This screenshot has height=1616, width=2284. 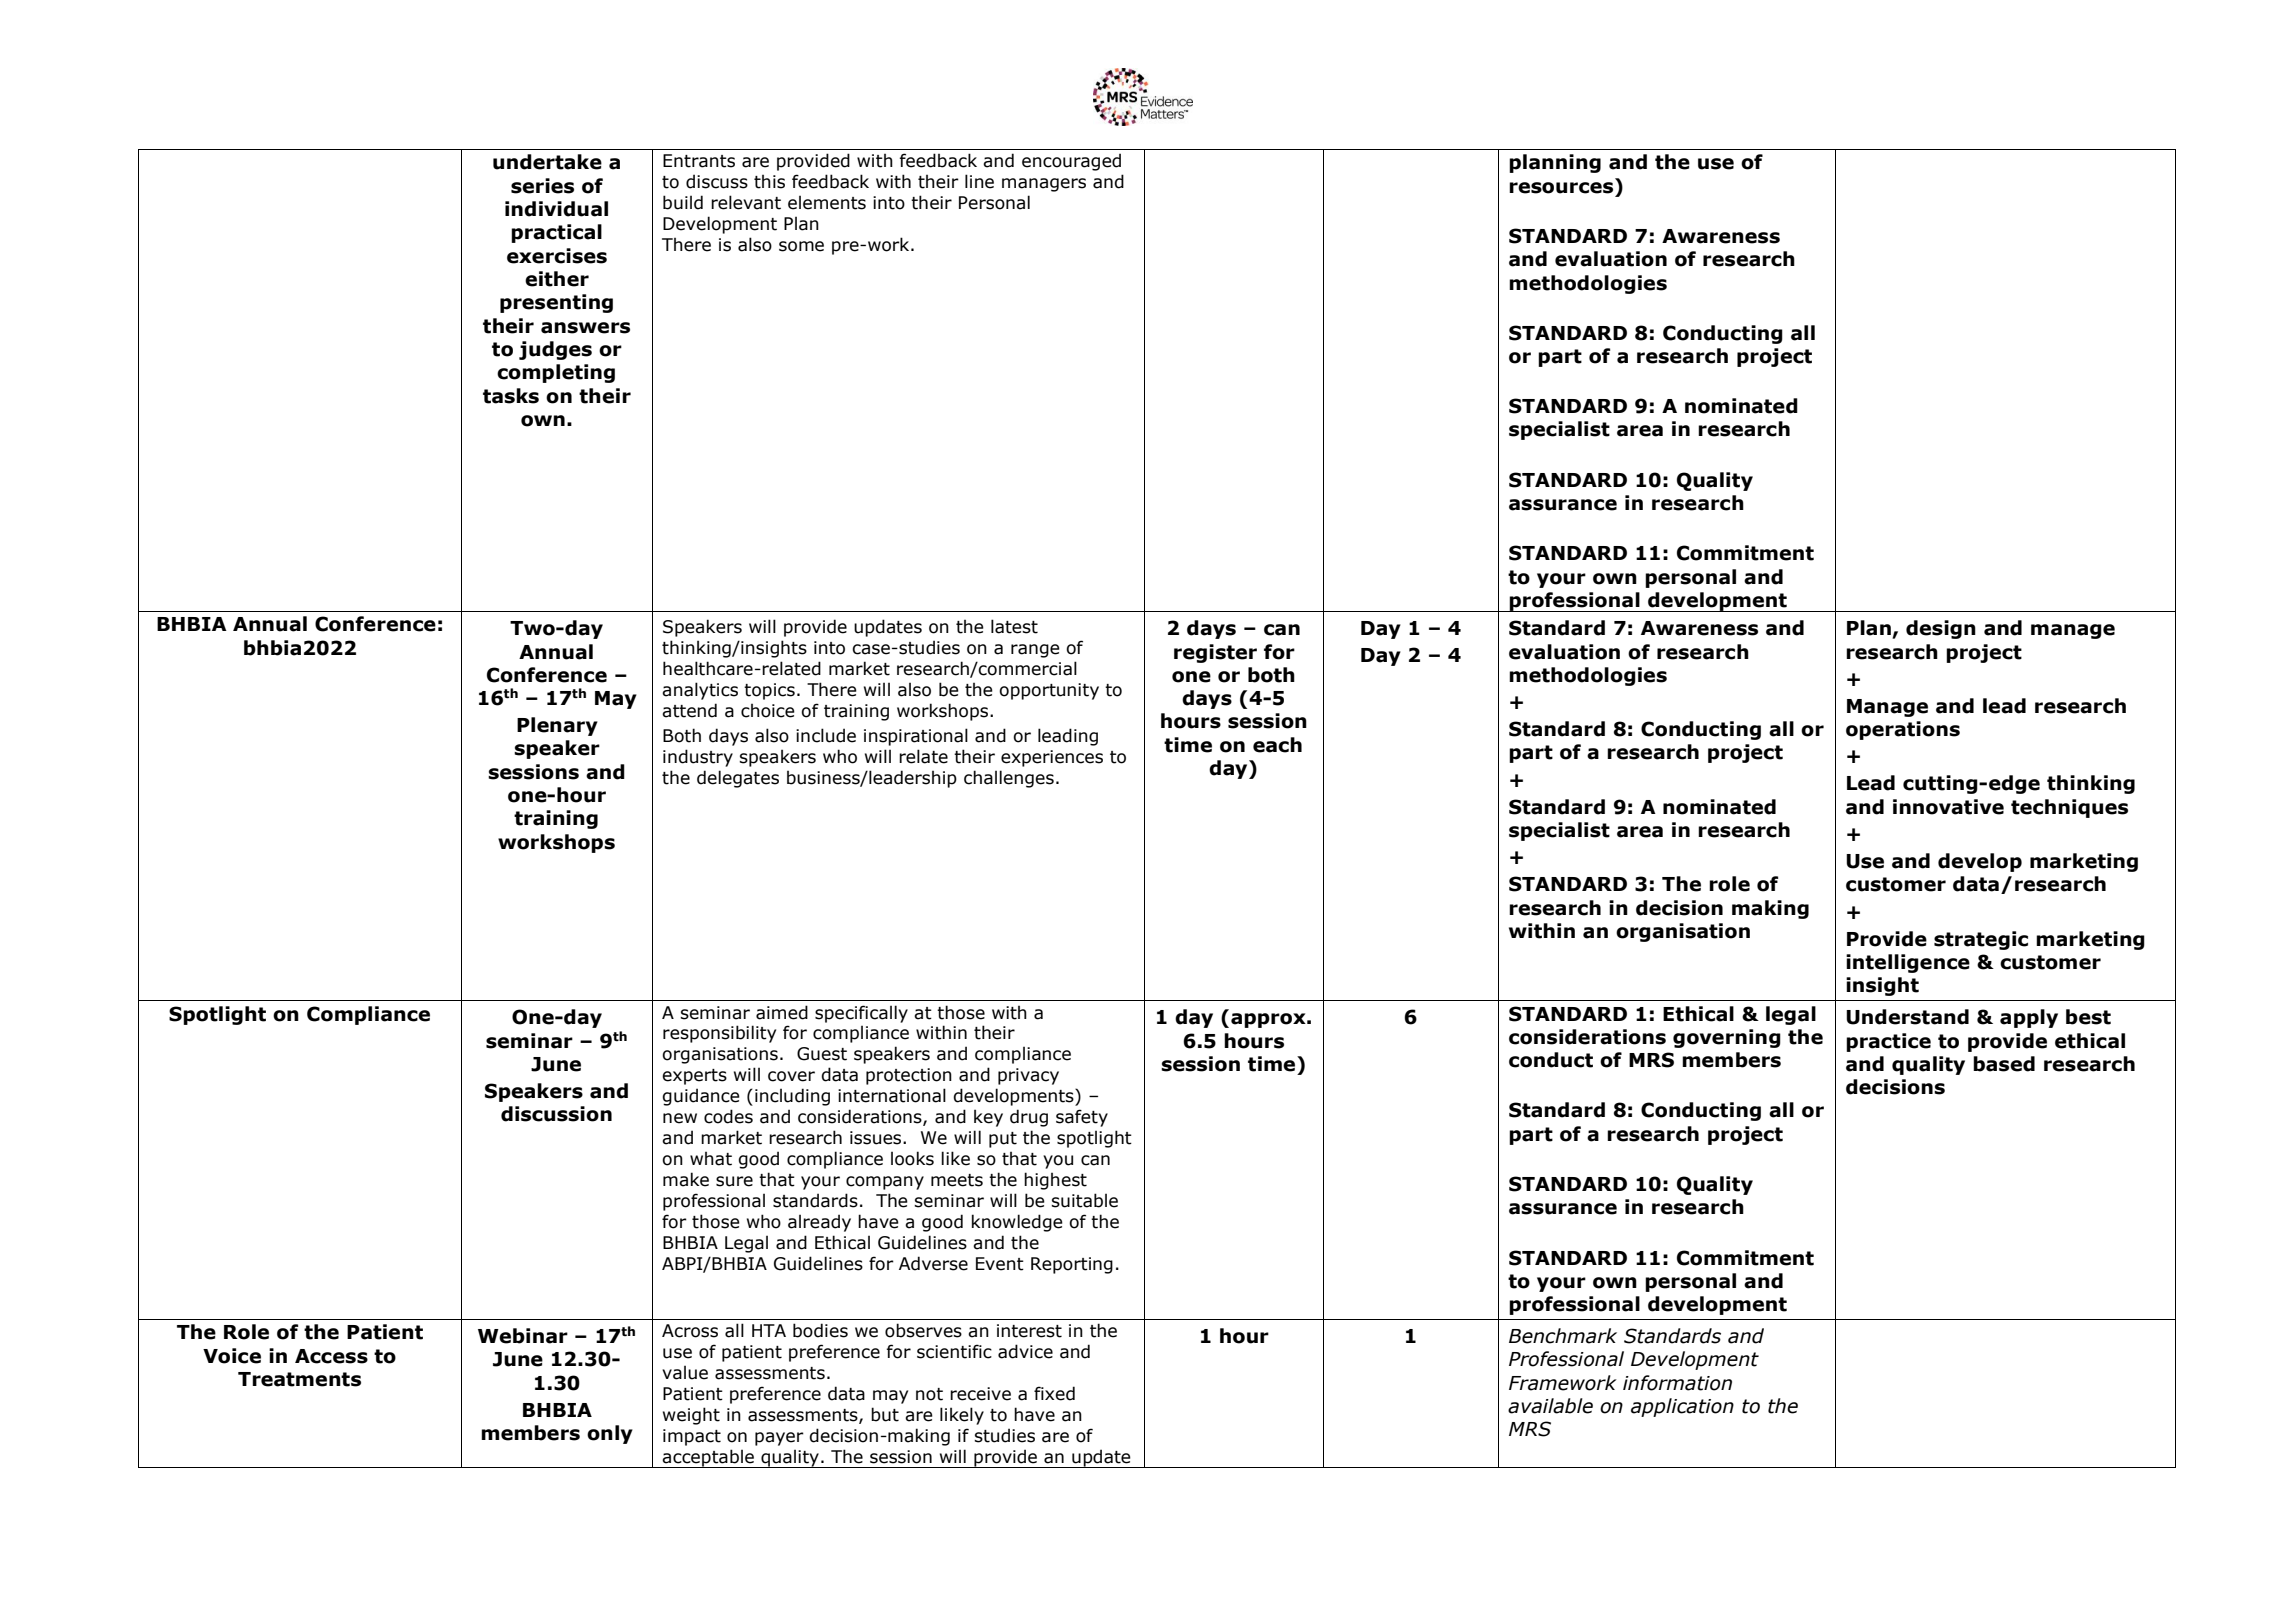 What do you see at coordinates (1071, 162) in the screenshot?
I see `encouraged` at bounding box center [1071, 162].
